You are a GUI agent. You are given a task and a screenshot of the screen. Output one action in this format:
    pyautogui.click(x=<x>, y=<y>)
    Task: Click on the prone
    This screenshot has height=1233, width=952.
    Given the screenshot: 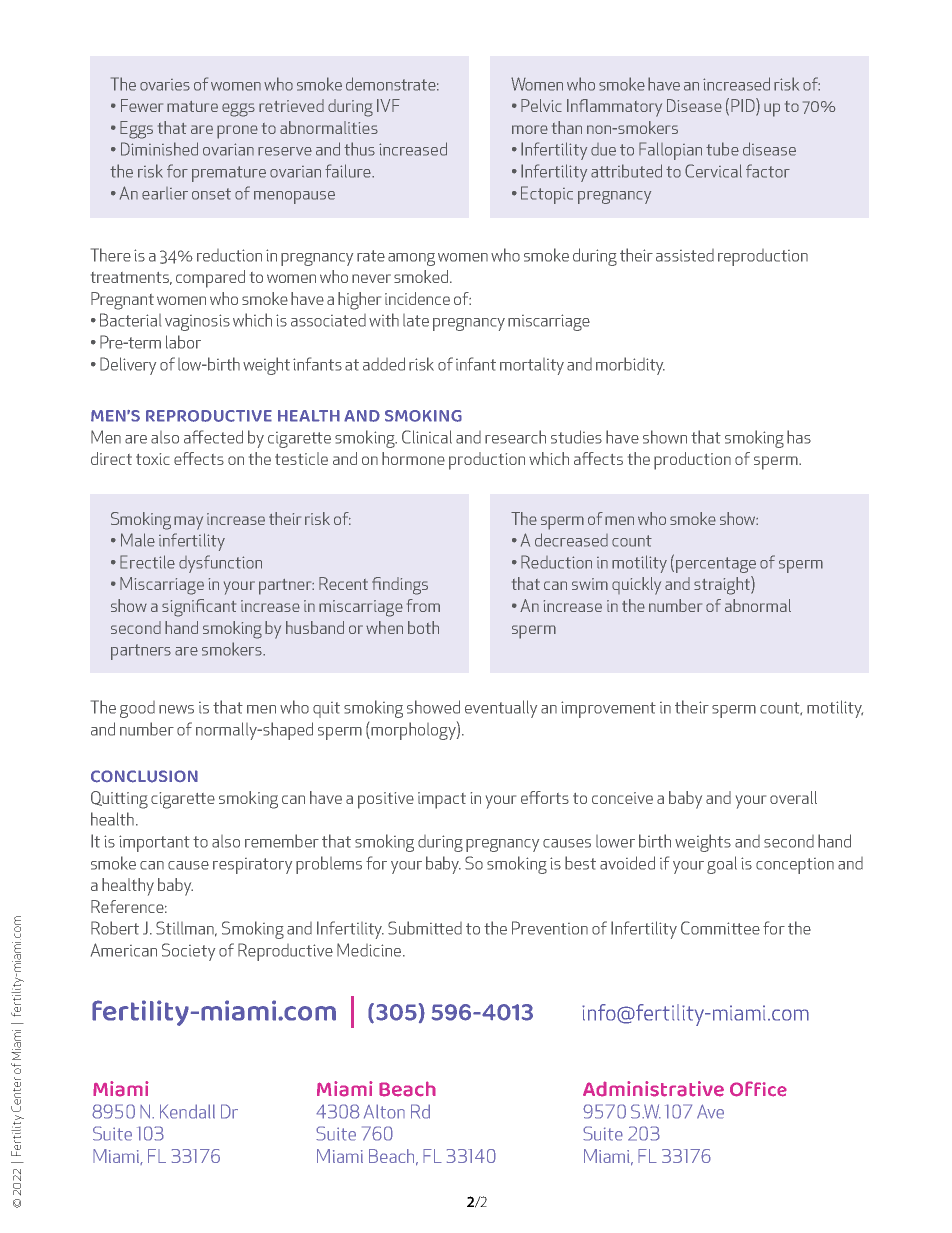 What is the action you would take?
    pyautogui.click(x=237, y=132)
